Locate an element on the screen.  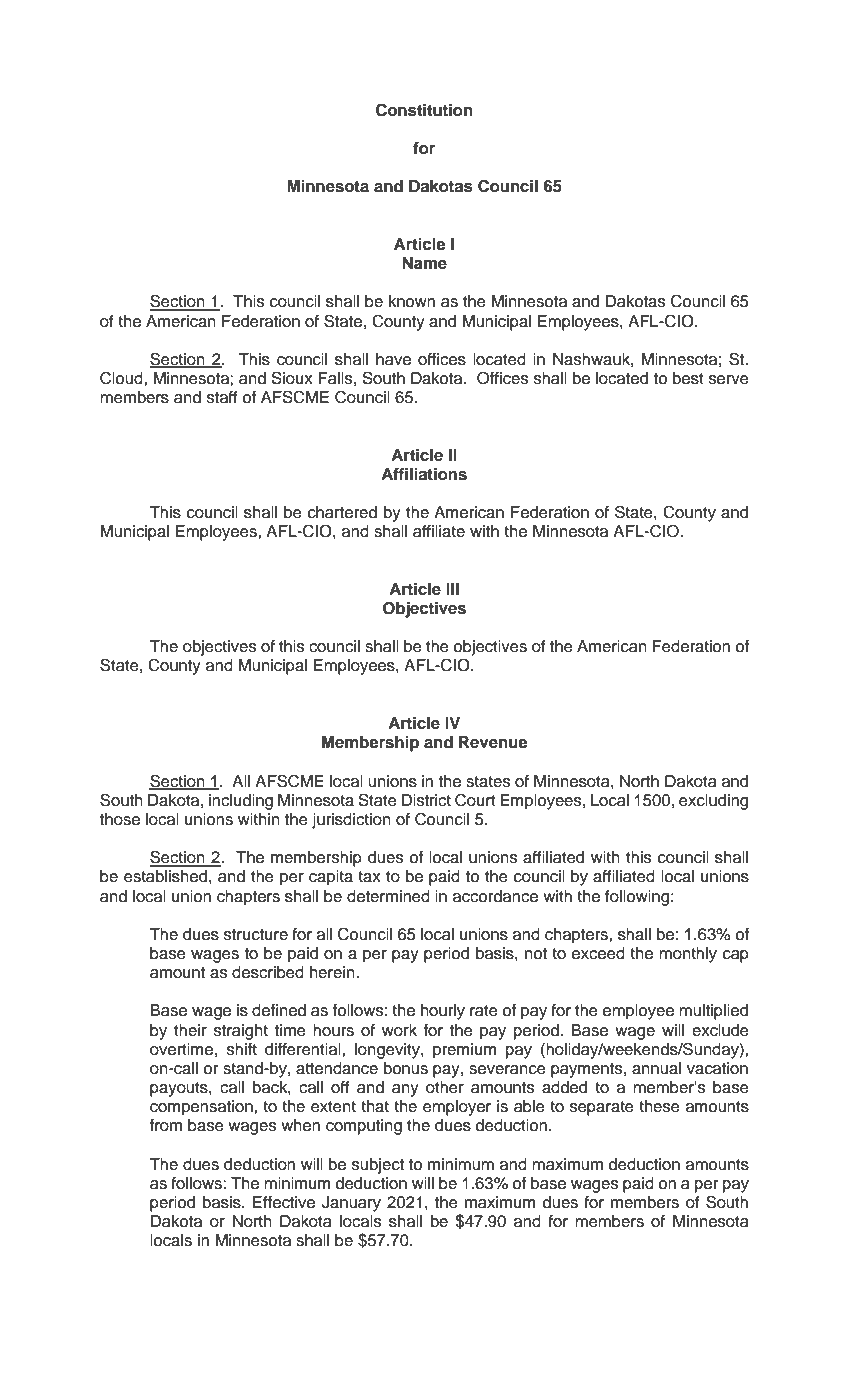
excluding is located at coordinates (713, 802).
